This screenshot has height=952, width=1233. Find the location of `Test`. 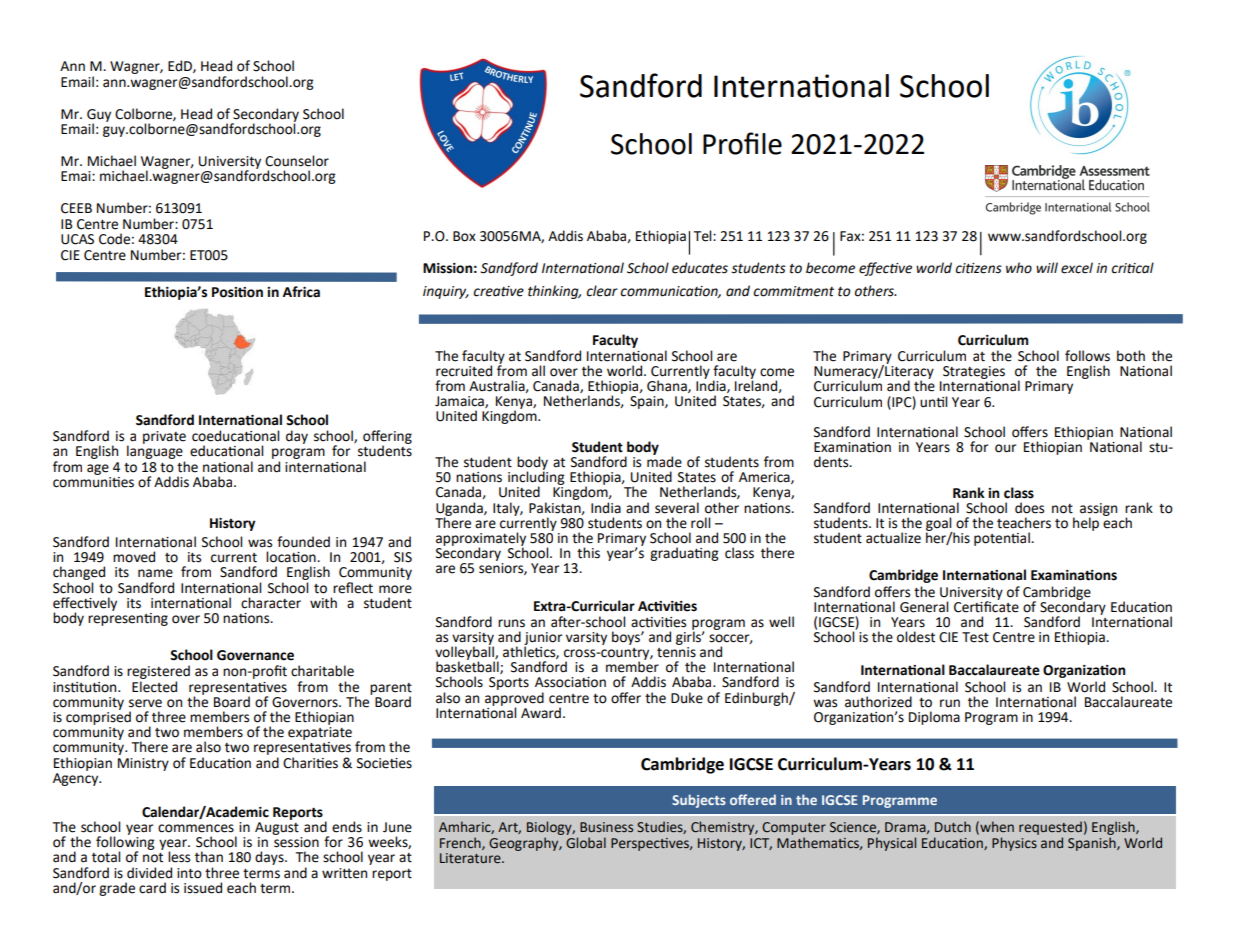

Test is located at coordinates (975, 637).
